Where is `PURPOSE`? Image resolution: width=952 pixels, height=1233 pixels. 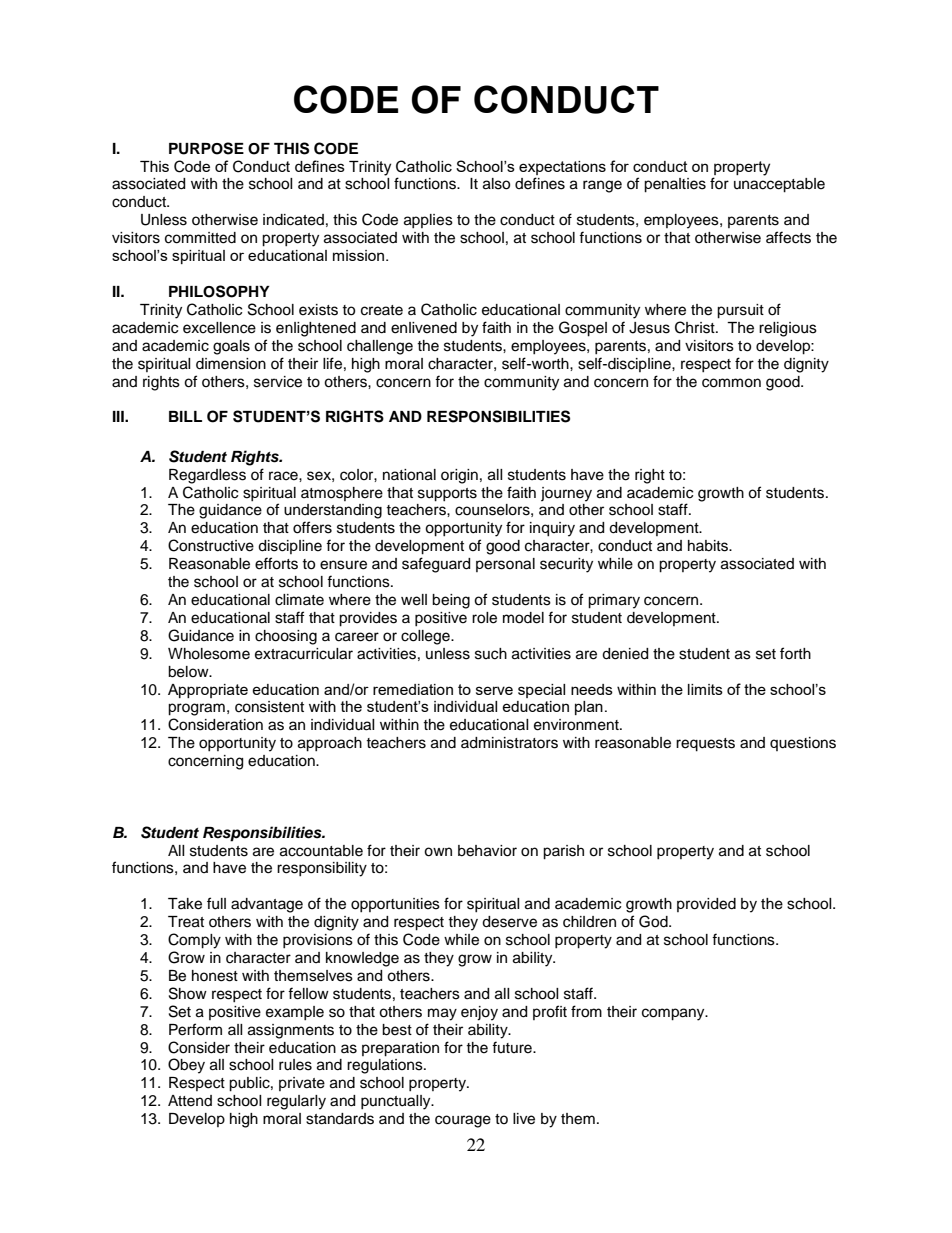
PURPOSE is located at coordinates (206, 148).
